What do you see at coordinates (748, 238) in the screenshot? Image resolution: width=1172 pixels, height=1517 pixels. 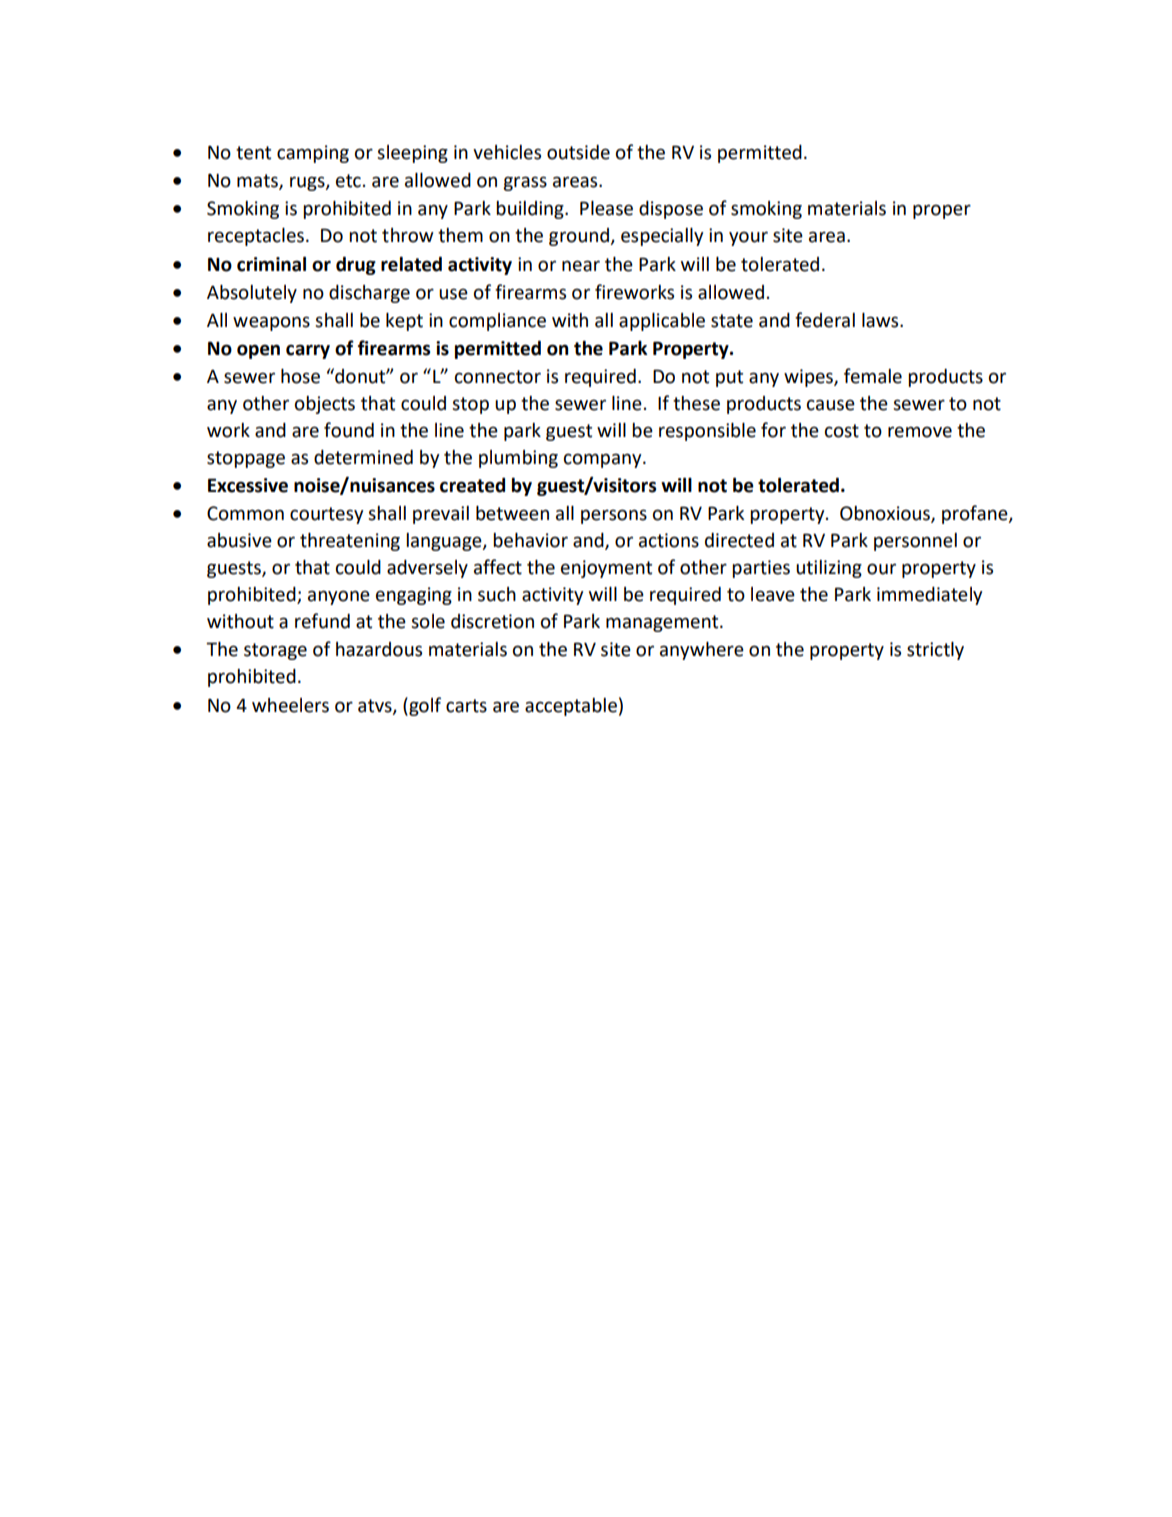 I see `your` at bounding box center [748, 238].
